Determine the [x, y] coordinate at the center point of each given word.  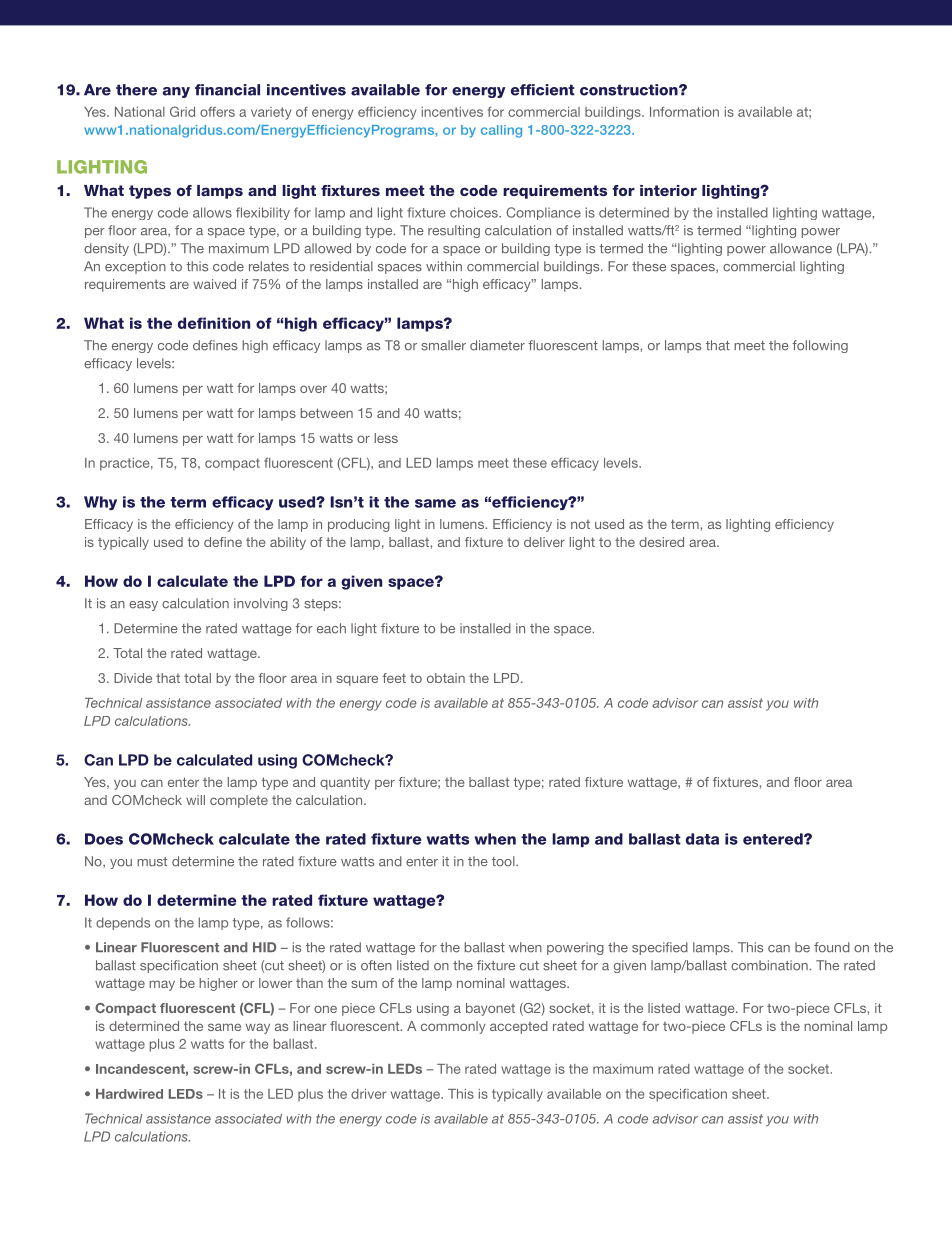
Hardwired [129, 1094]
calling [501, 131]
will [195, 800]
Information [684, 112]
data [702, 839]
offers [217, 111]
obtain [446, 678]
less [386, 438]
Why [100, 503]
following [820, 346]
